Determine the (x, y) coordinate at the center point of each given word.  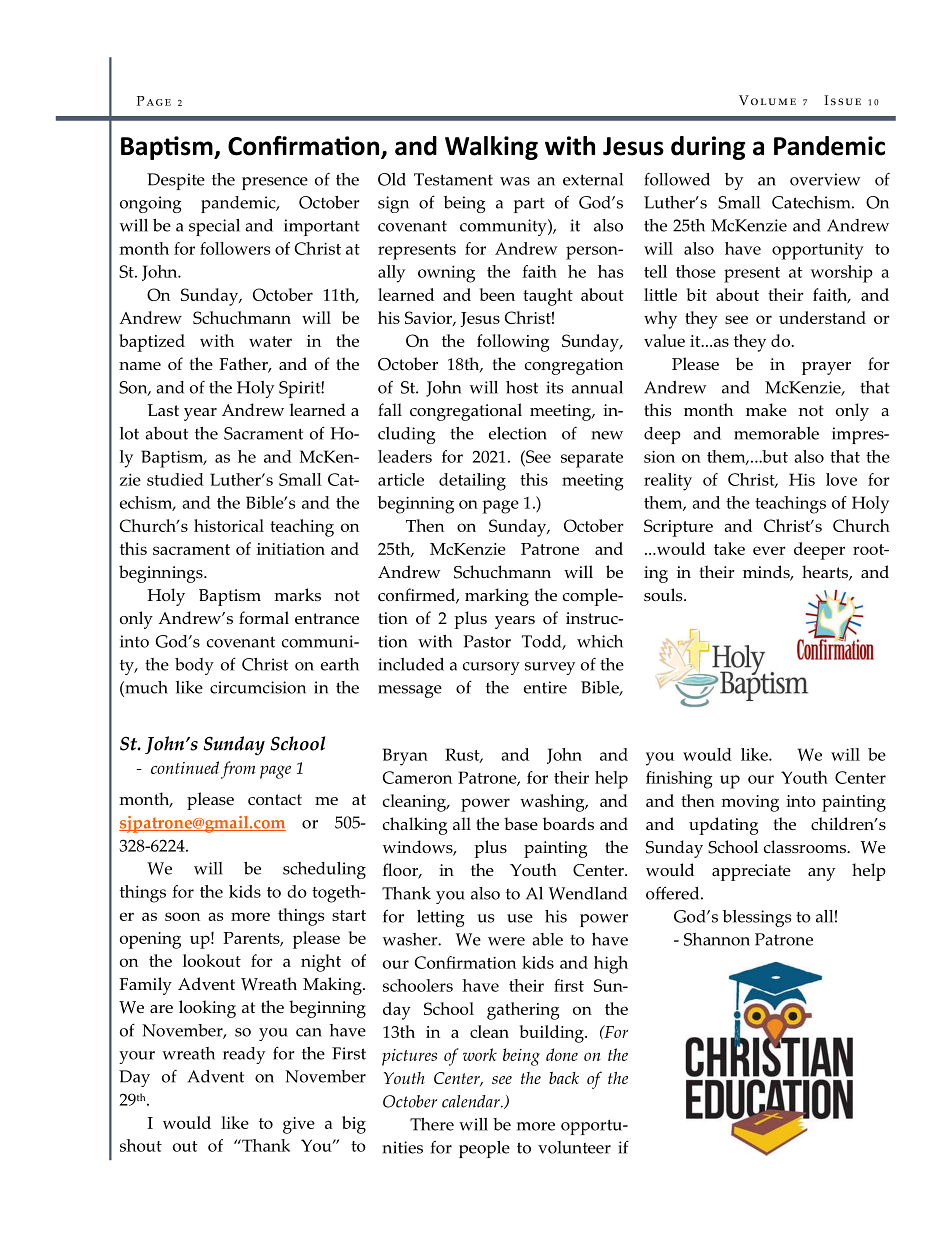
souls (664, 594)
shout (141, 1145)
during (708, 148)
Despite (176, 181)
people (484, 1149)
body (194, 666)
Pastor (487, 641)
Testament (453, 179)
